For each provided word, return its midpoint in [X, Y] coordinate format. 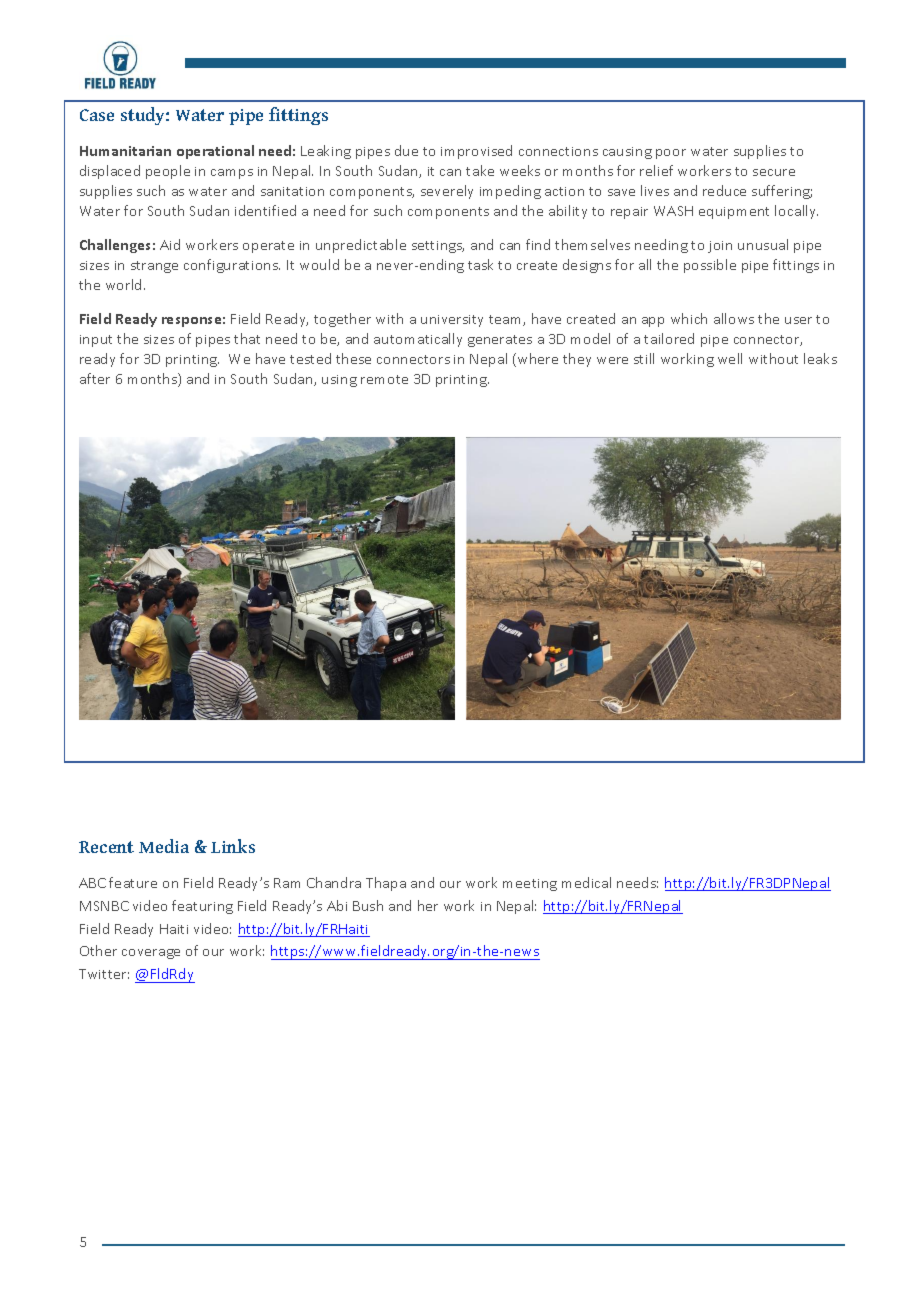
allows [734, 318]
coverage [151, 954]
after [95, 378]
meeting [530, 885]
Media [164, 846]
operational [215, 152]
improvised [476, 152]
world [125, 284]
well [730, 358]
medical [586, 882]
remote [384, 379]
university [452, 321]
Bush [368, 905]
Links [233, 846]
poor [671, 154]
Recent [106, 847]
